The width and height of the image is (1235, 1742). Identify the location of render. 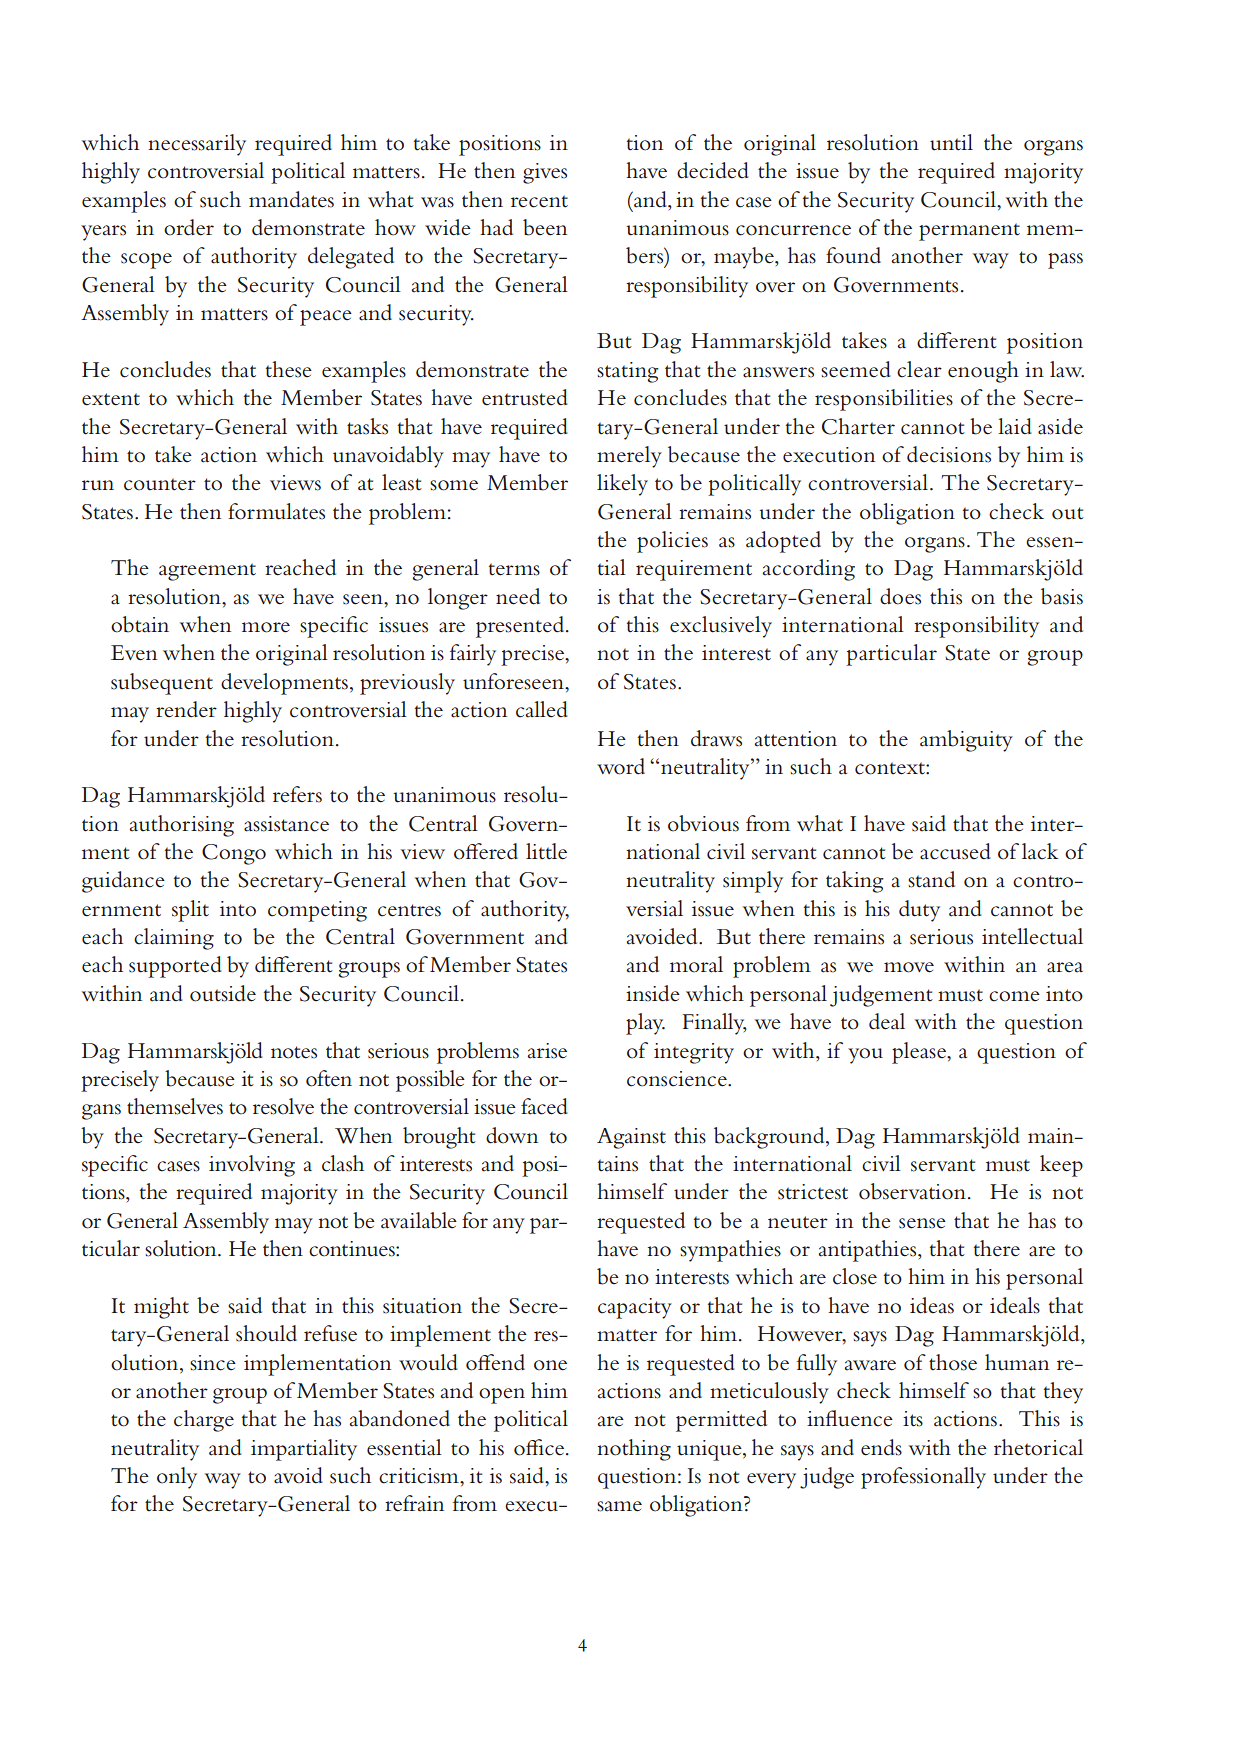
(186, 709).
